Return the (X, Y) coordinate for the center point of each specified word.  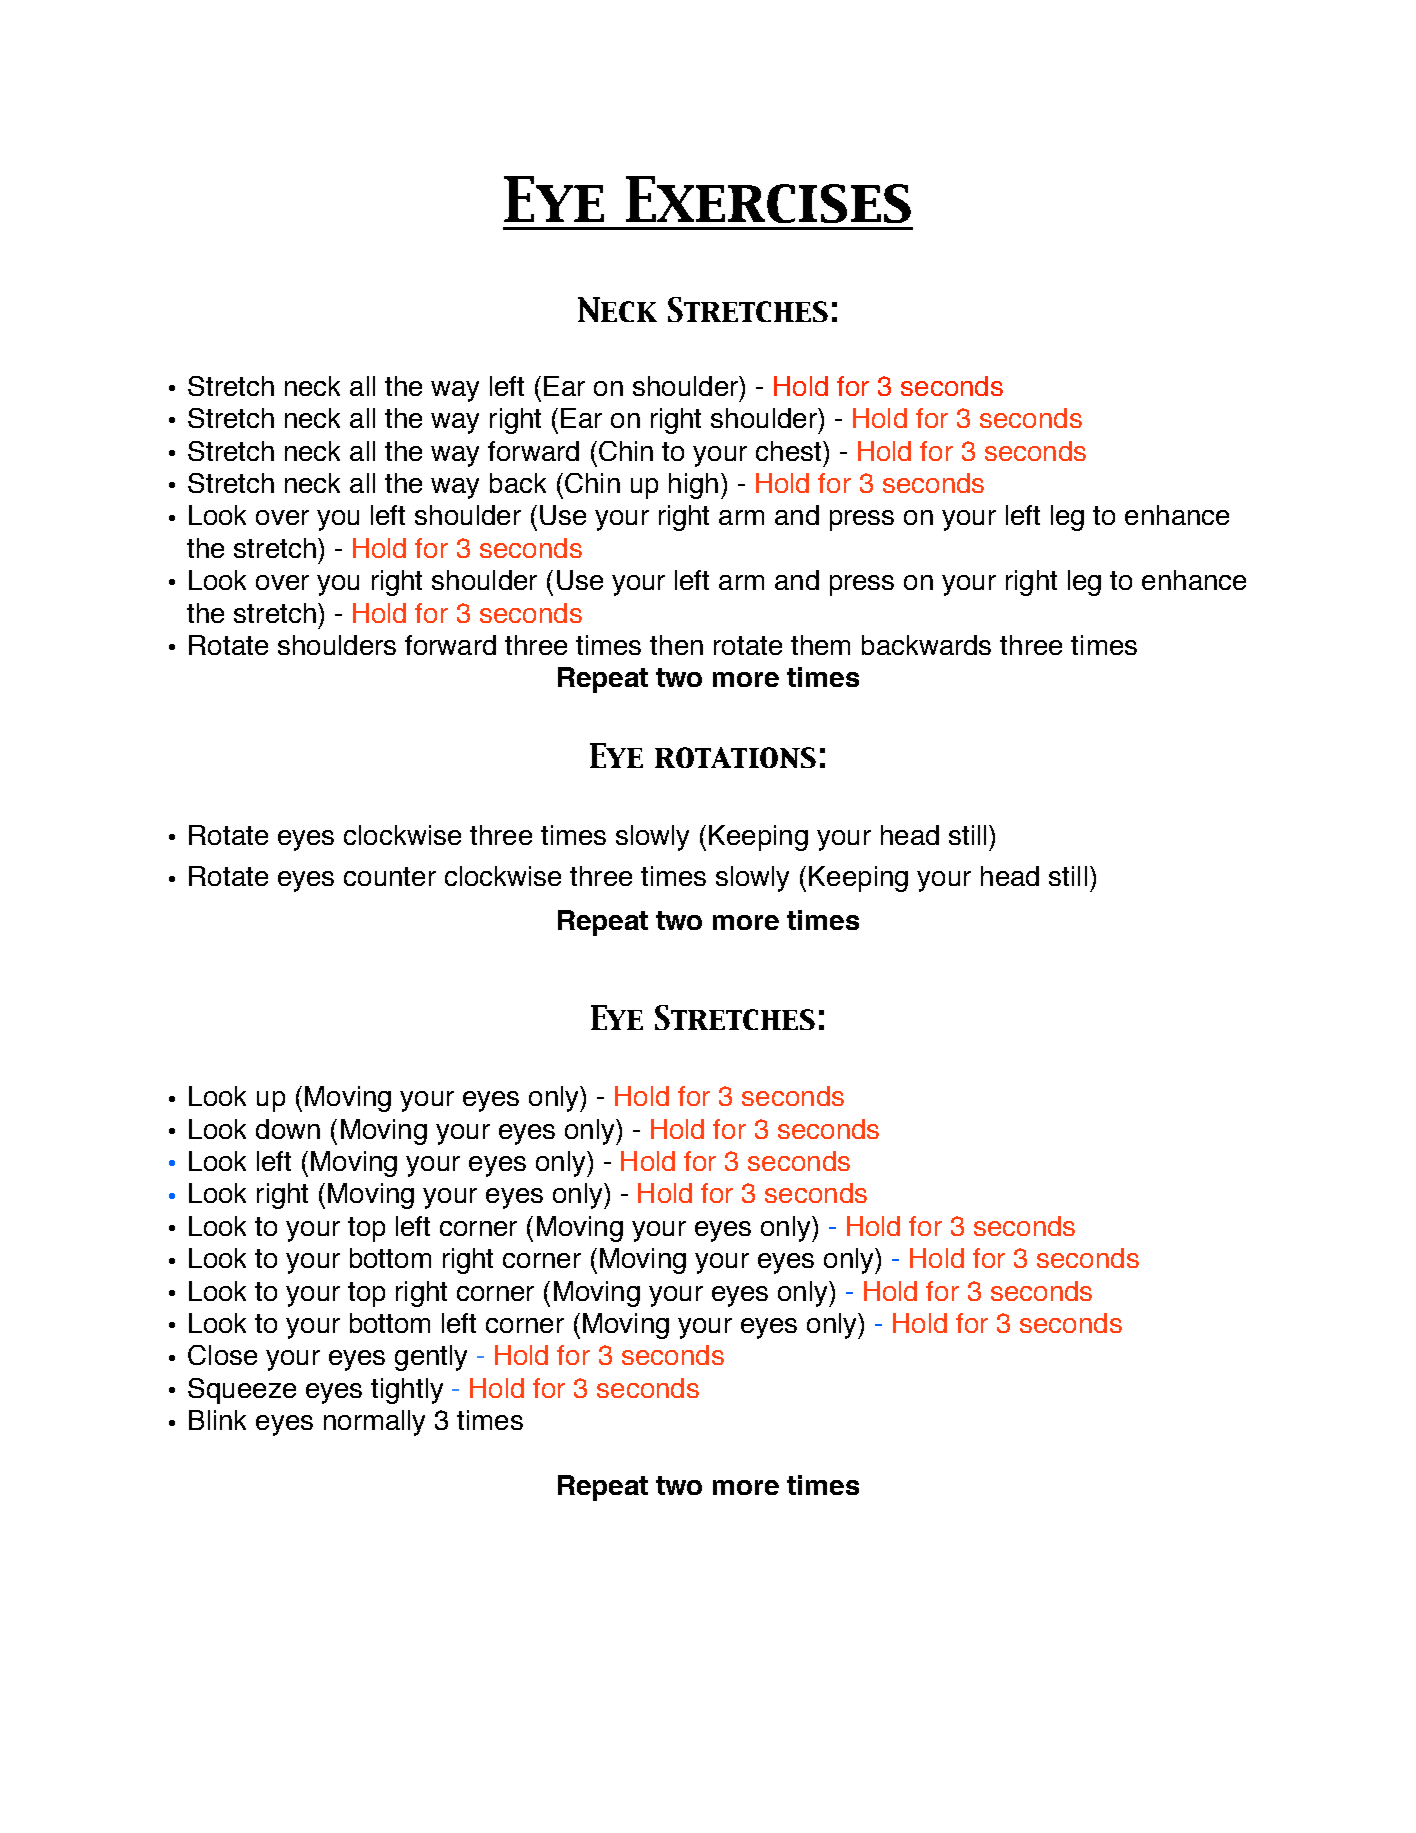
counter (390, 876)
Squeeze (242, 1391)
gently (431, 1358)
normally (374, 1423)
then (676, 645)
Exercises (768, 199)
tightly (407, 1391)
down (288, 1129)
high (693, 486)
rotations (735, 757)
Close (222, 1355)
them (820, 645)
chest (788, 451)
